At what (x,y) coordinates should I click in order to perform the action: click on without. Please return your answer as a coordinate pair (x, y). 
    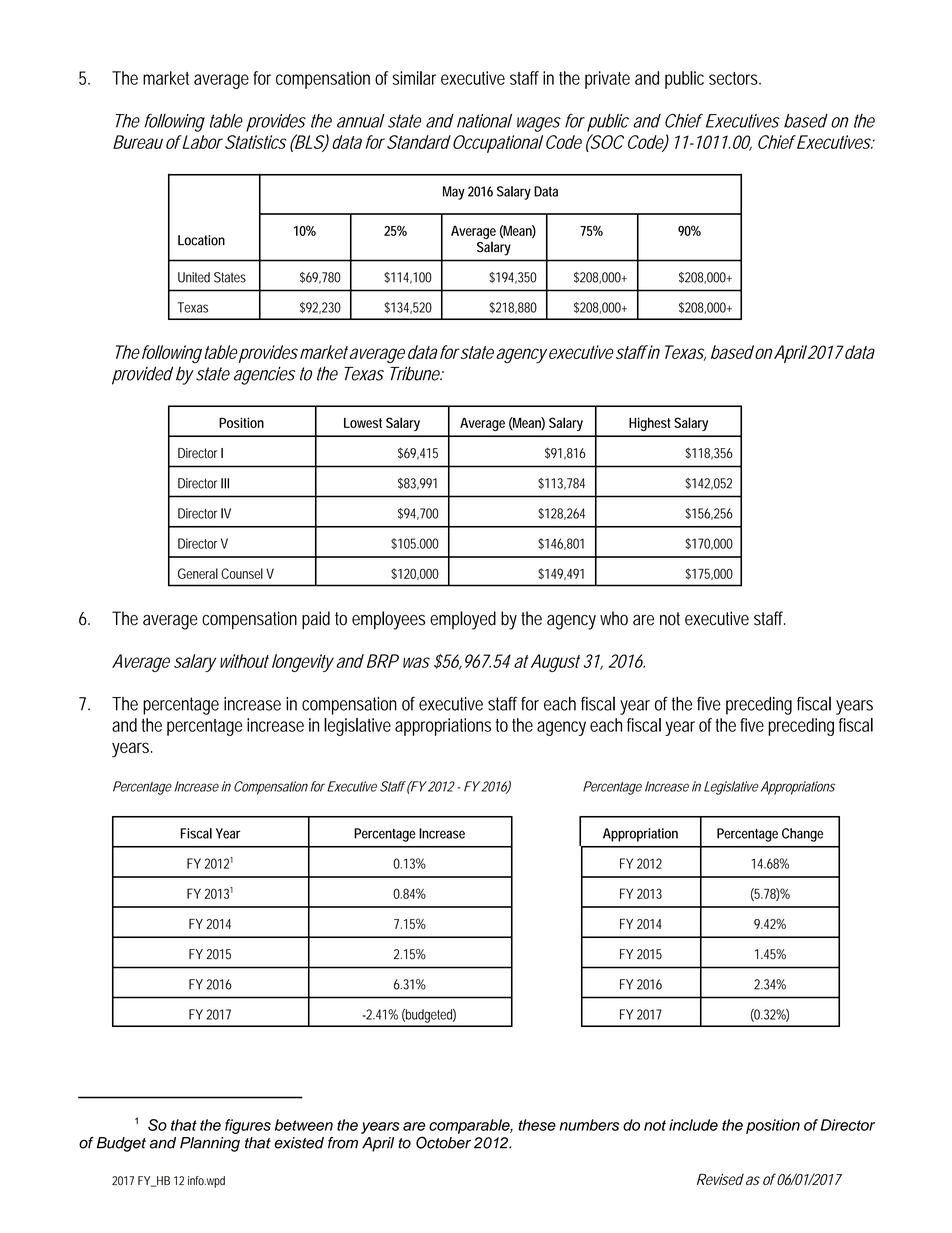
    Looking at the image, I should click on (244, 661).
